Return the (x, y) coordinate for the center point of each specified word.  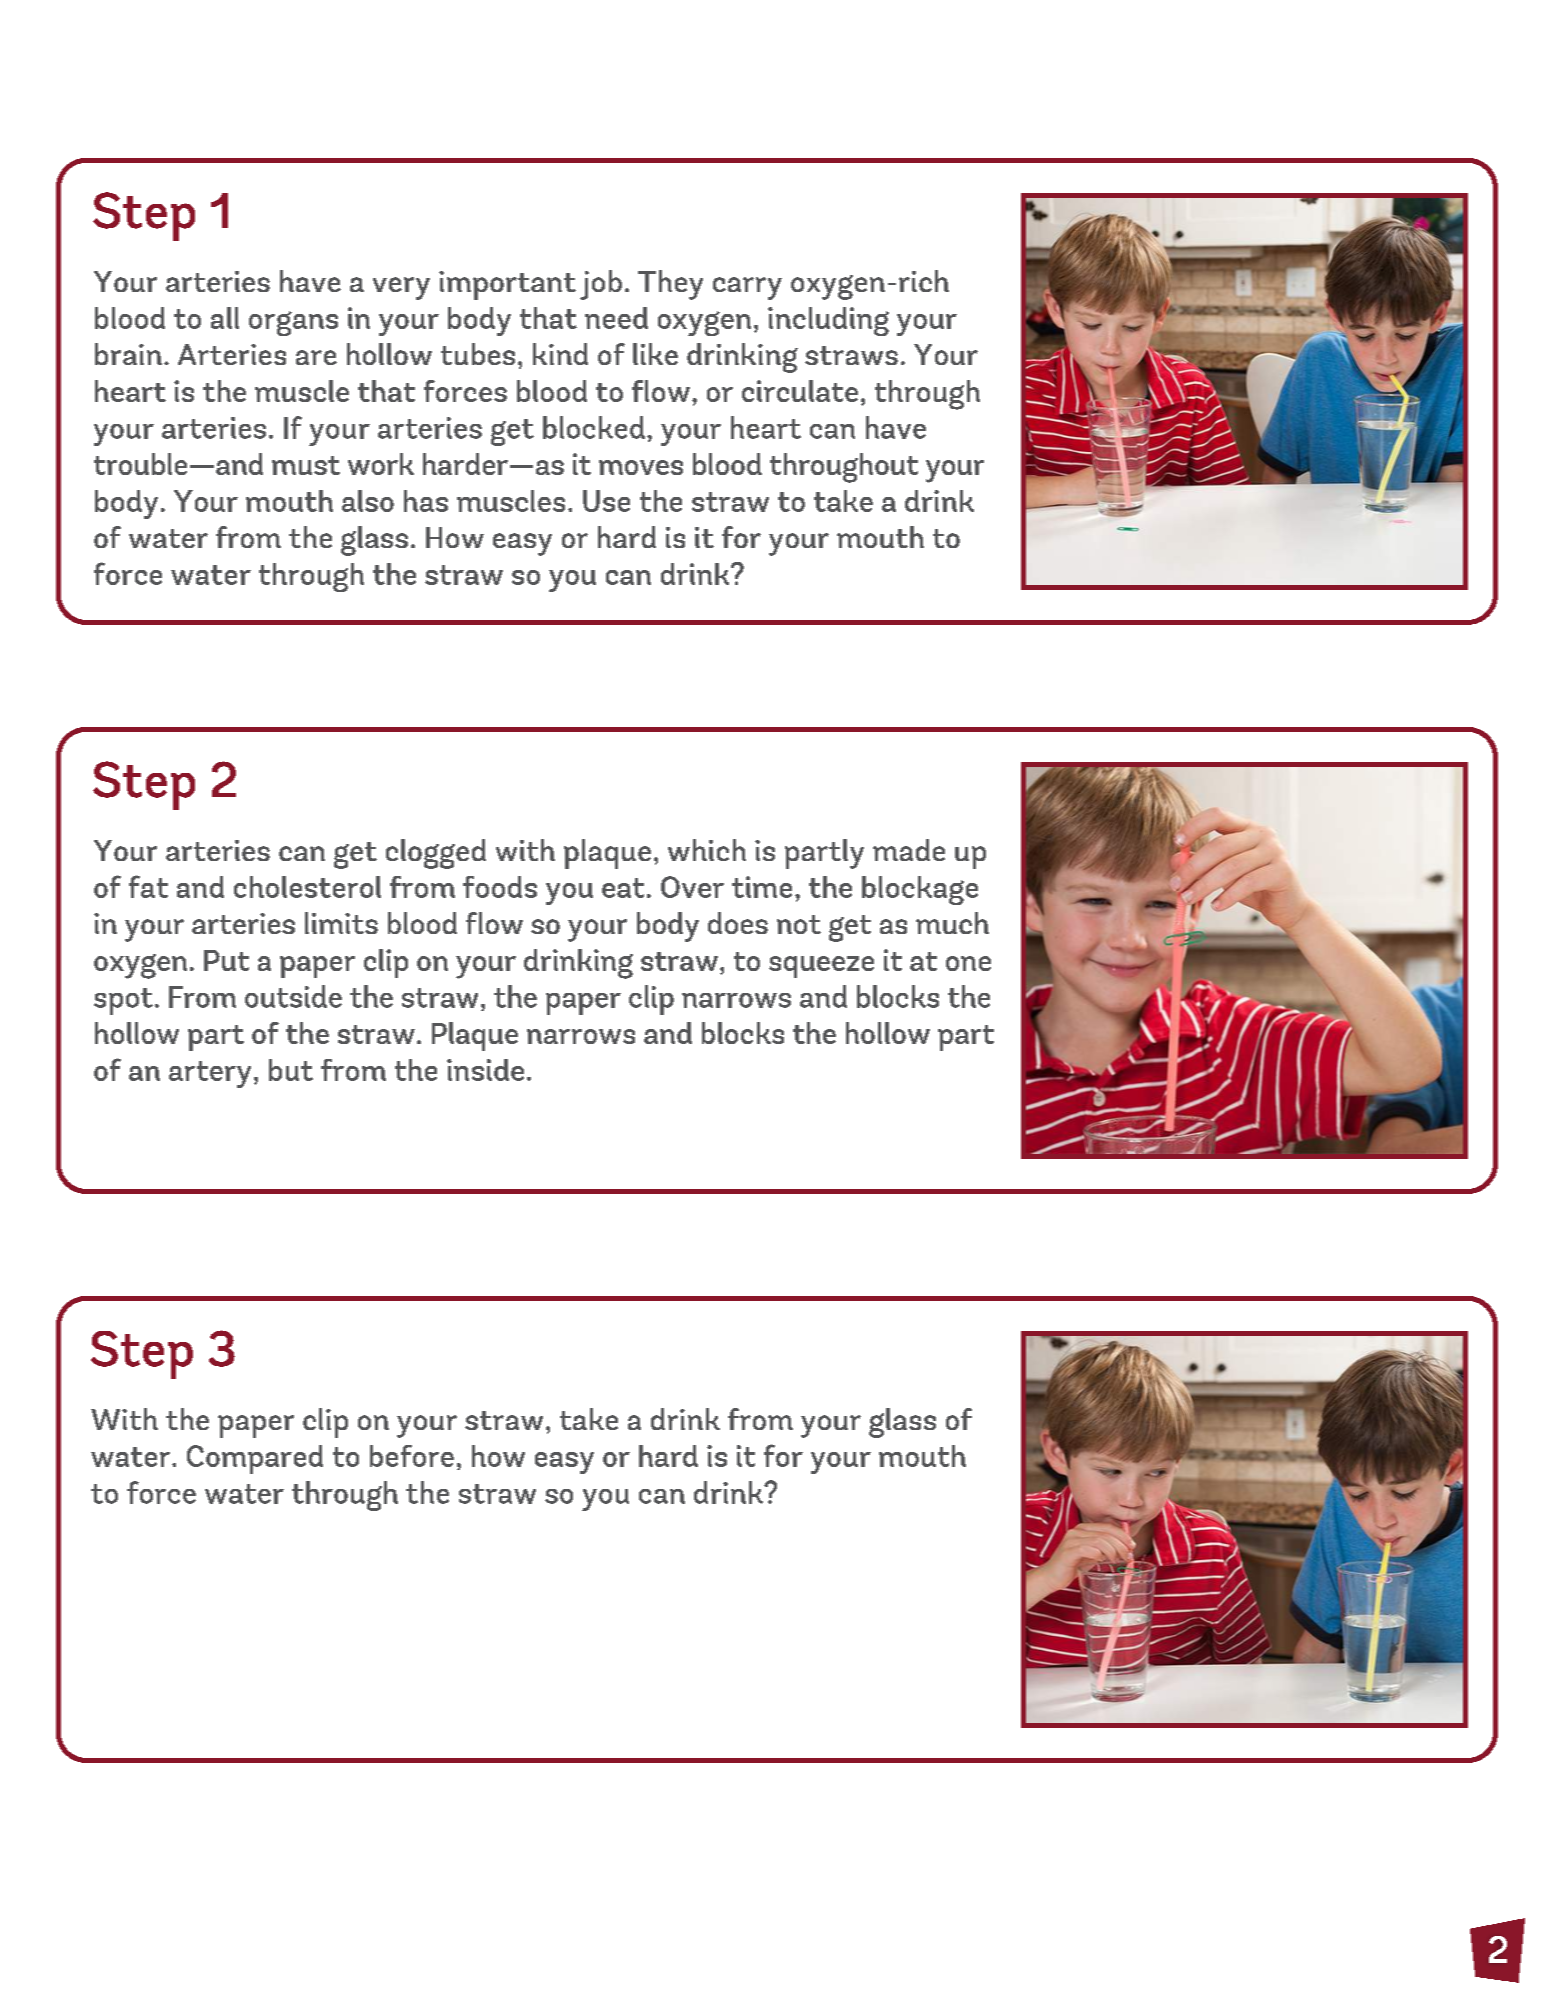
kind (560, 354)
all (225, 318)
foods (500, 887)
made (909, 850)
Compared (255, 1459)
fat (148, 886)
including (828, 321)
